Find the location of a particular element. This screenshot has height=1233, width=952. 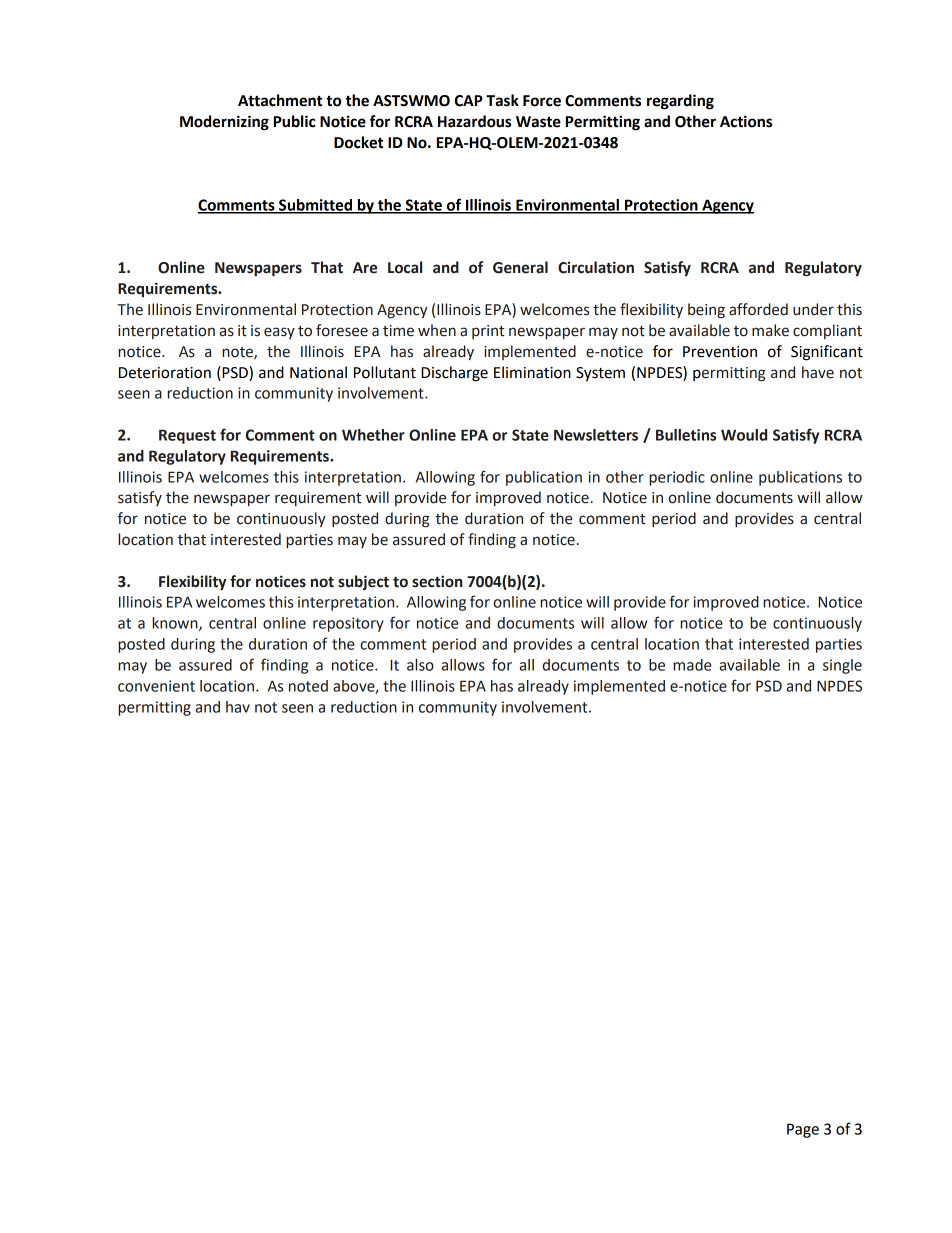

Actions is located at coordinates (746, 121).
